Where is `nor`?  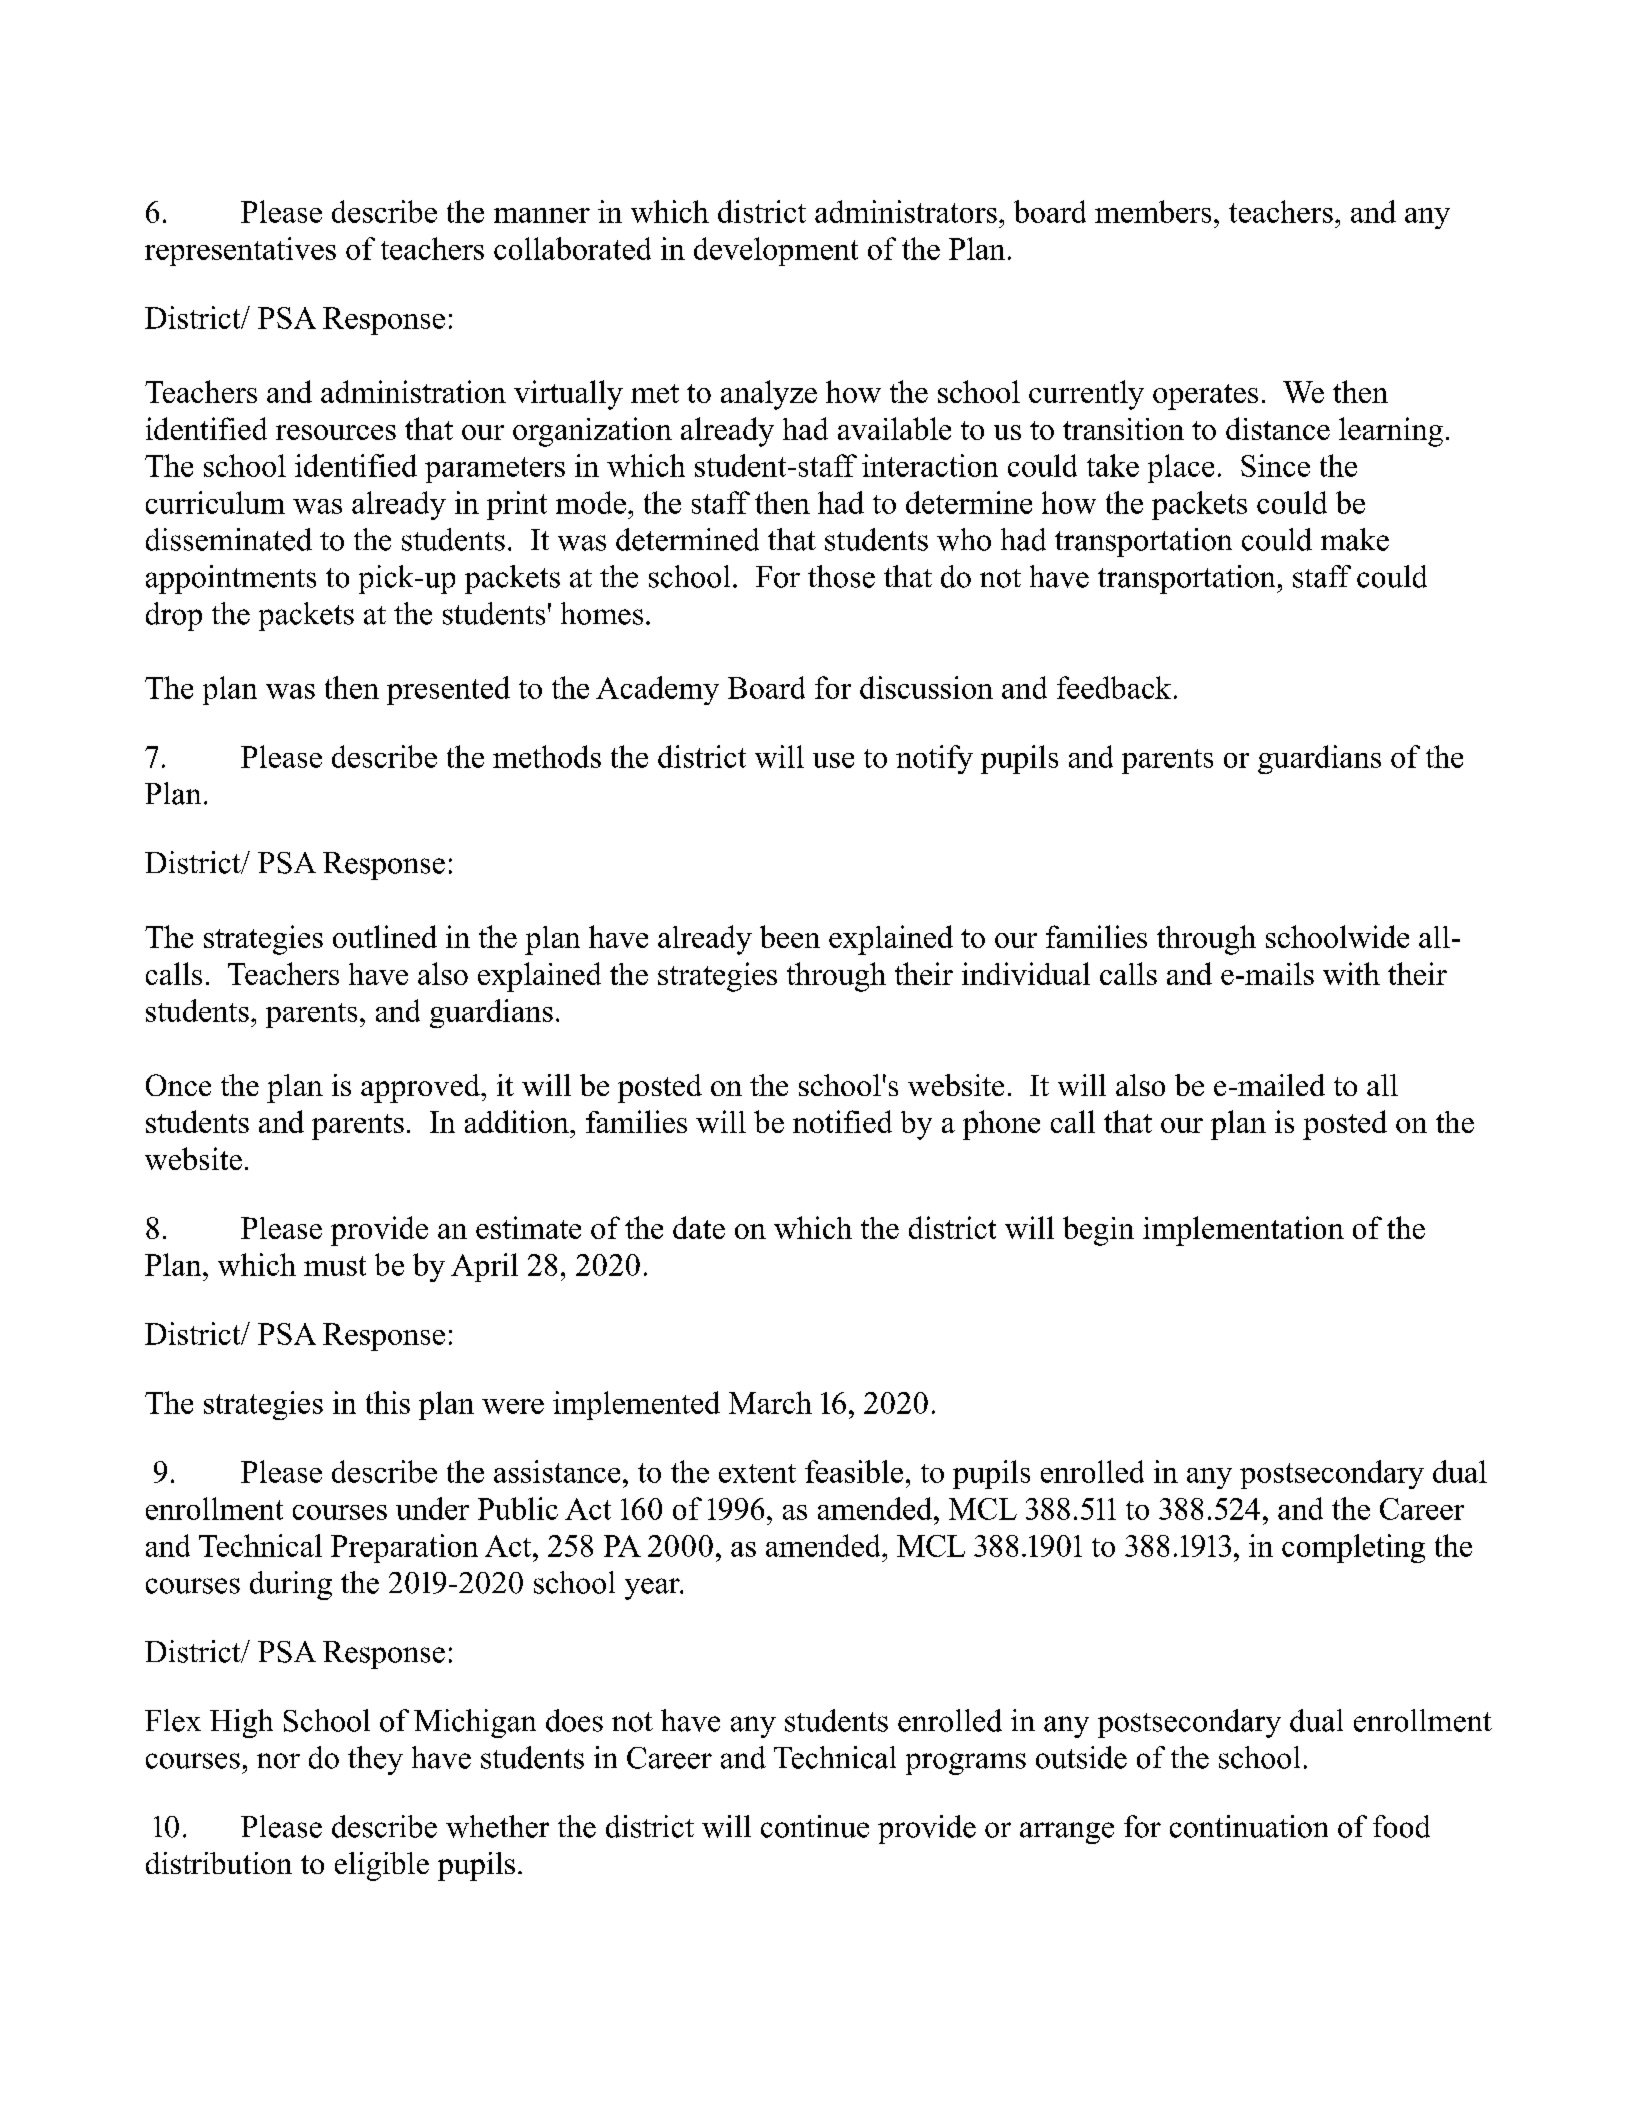 nor is located at coordinates (278, 1761).
